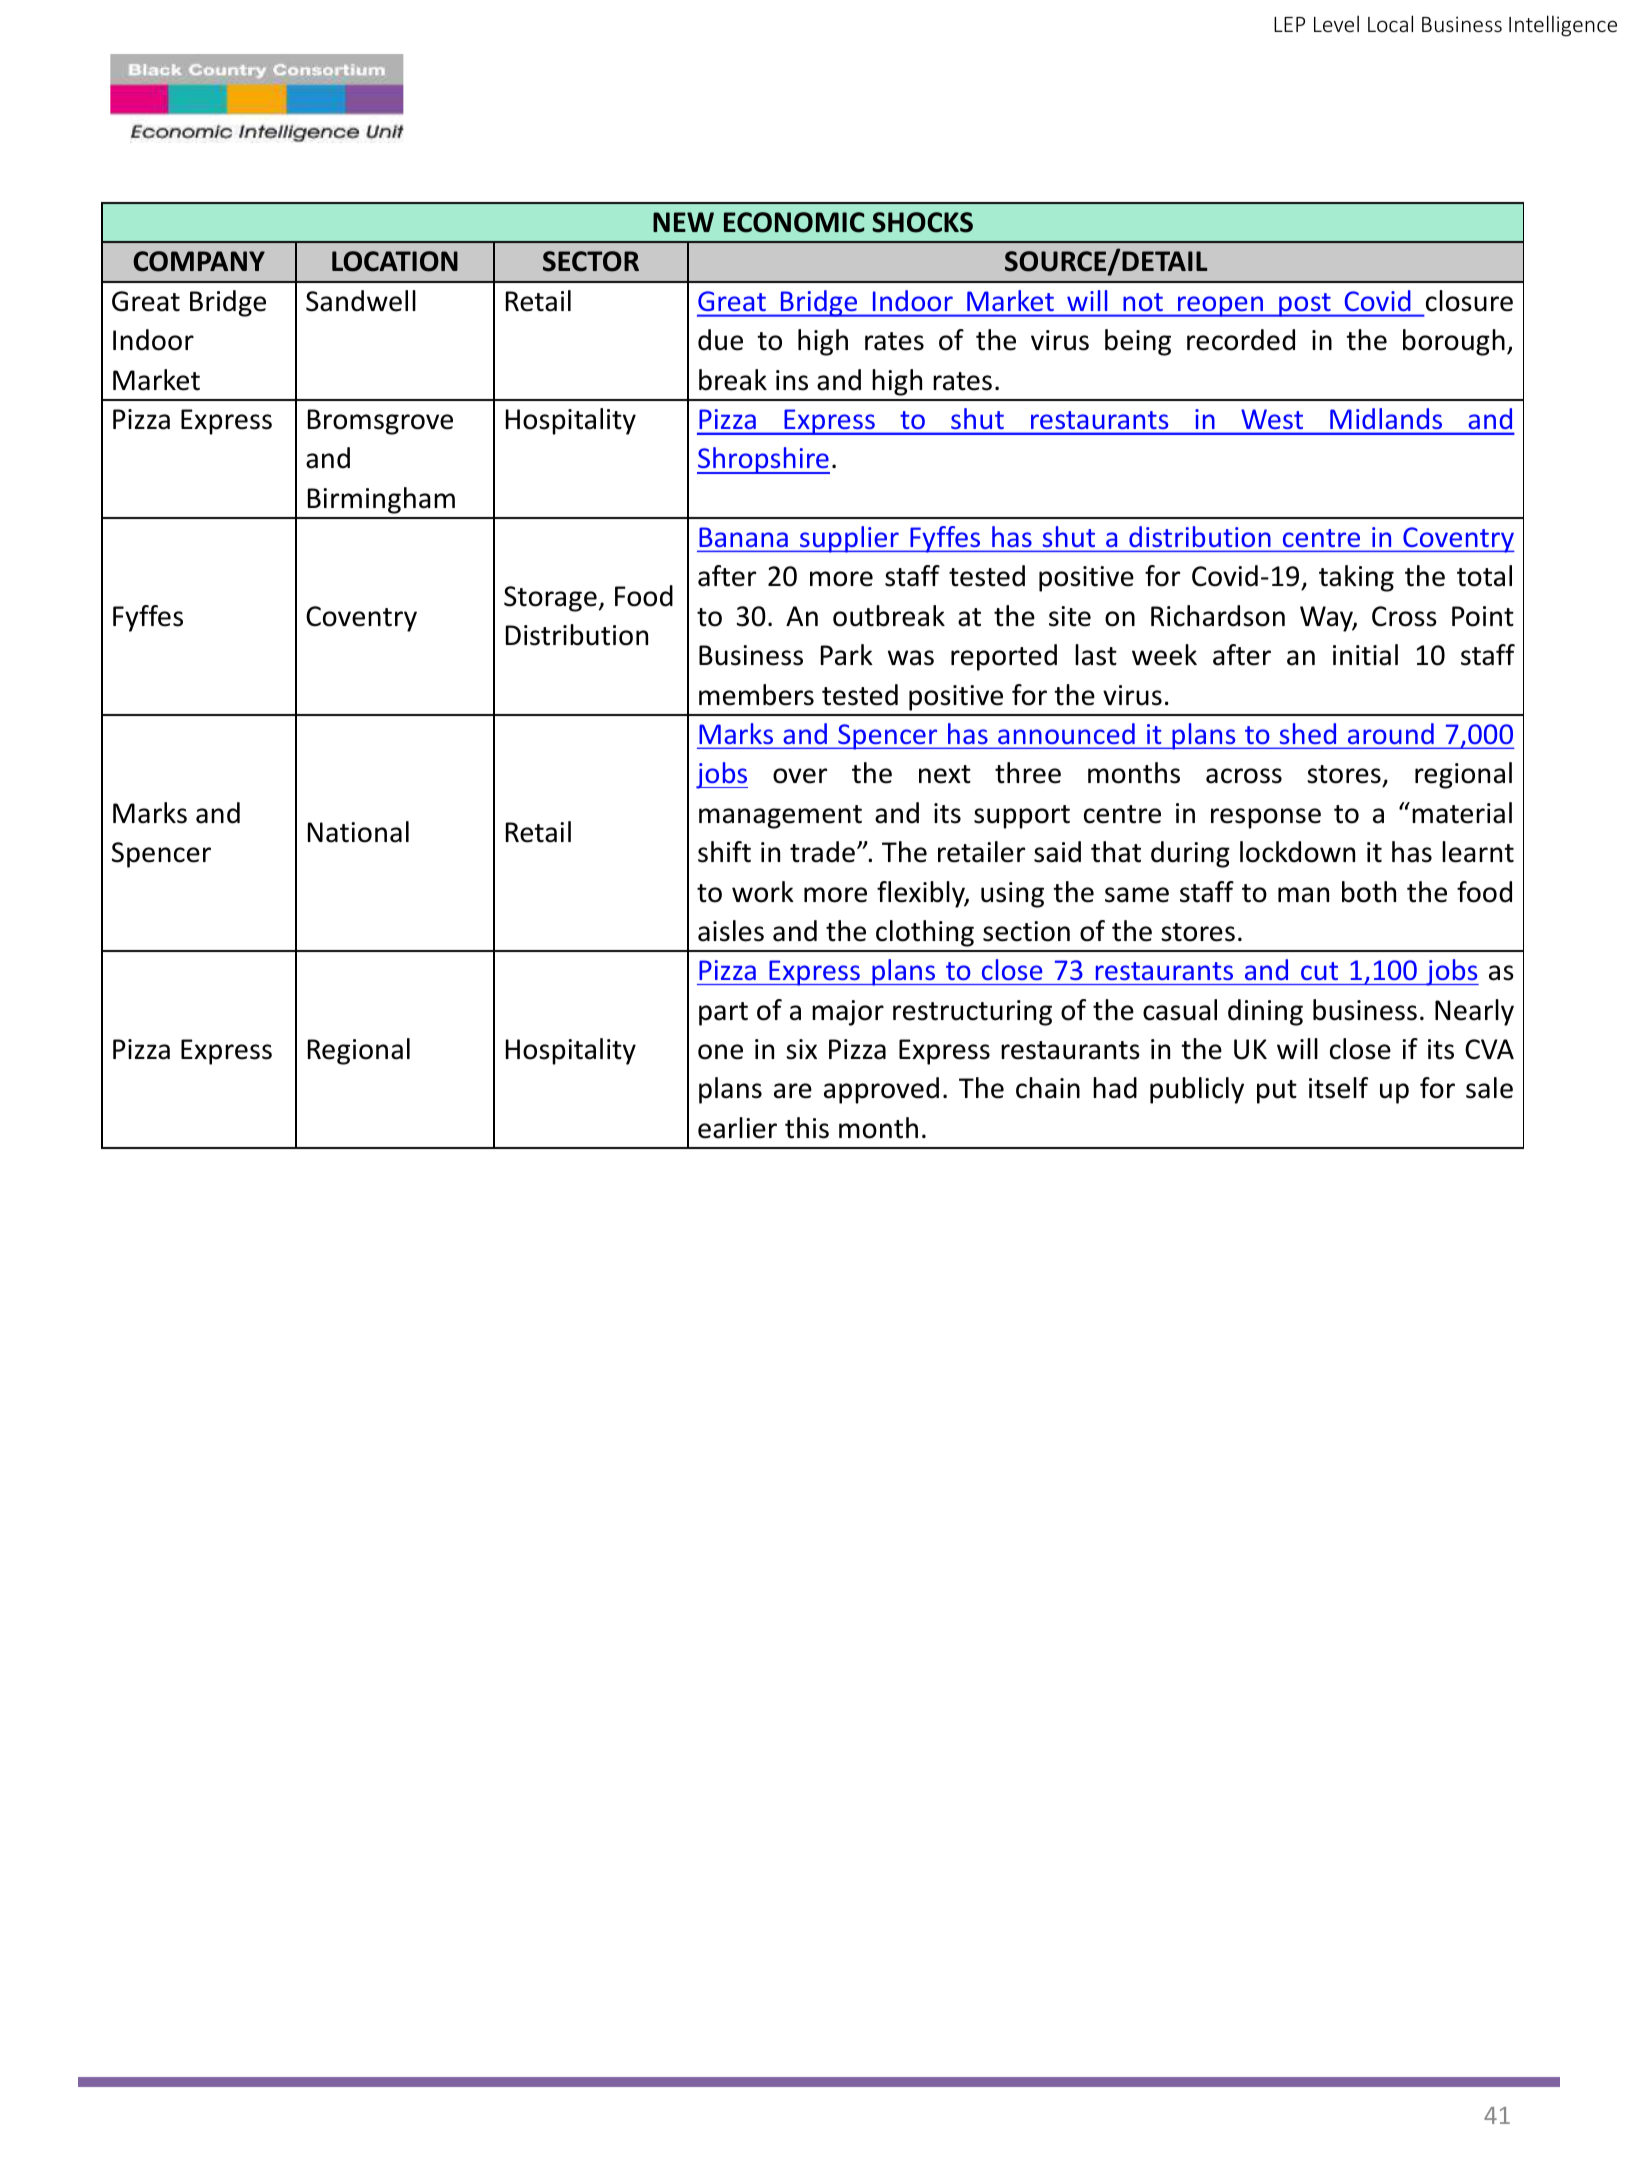 Image resolution: width=1636 pixels, height=2181 pixels. What do you see at coordinates (358, 832) in the page?
I see `National` at bounding box center [358, 832].
